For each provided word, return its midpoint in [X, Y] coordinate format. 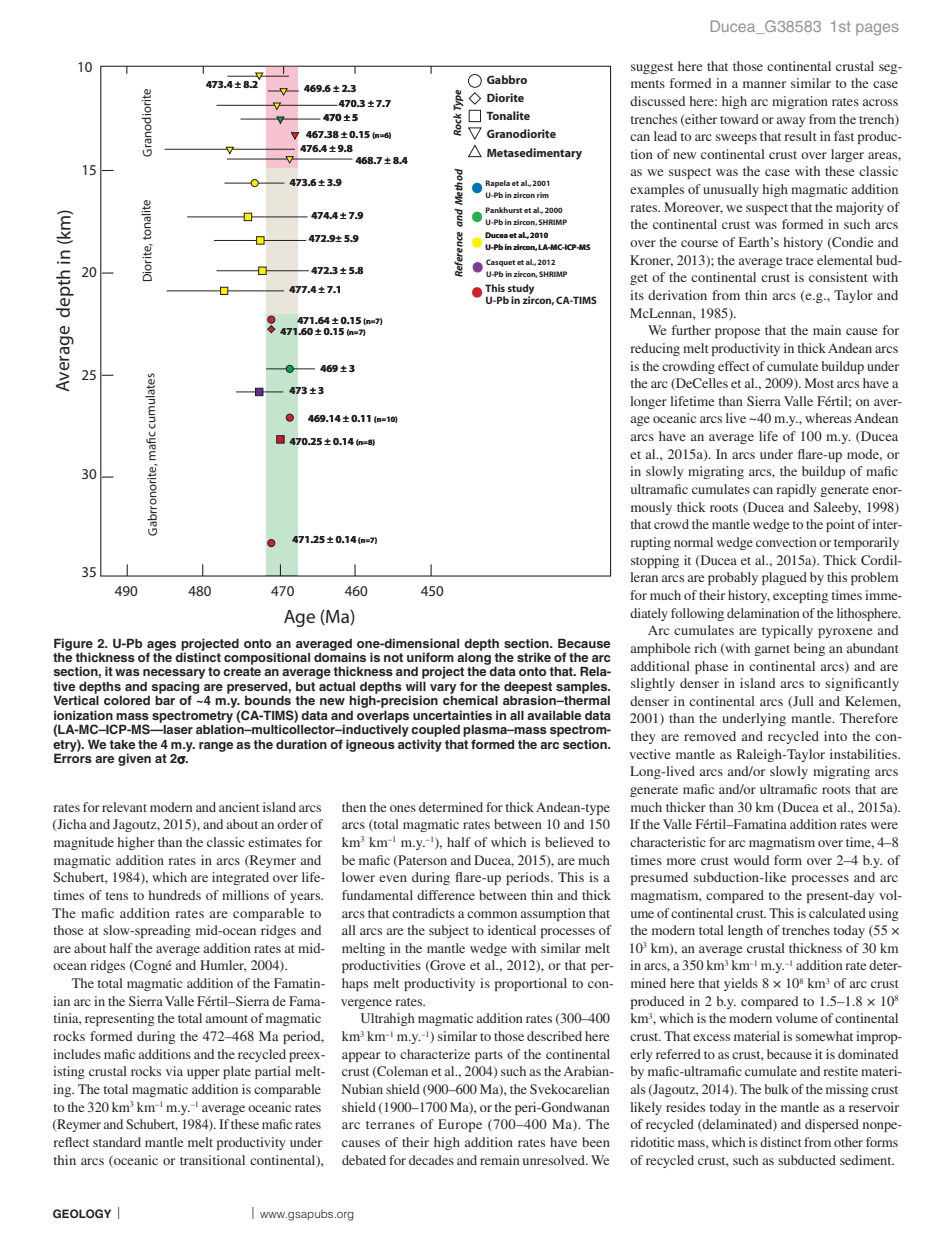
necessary [174, 675]
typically [787, 631]
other [848, 1142]
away [791, 122]
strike [534, 657]
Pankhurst [503, 210]
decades [431, 1160]
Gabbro [507, 79]
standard [117, 1142]
